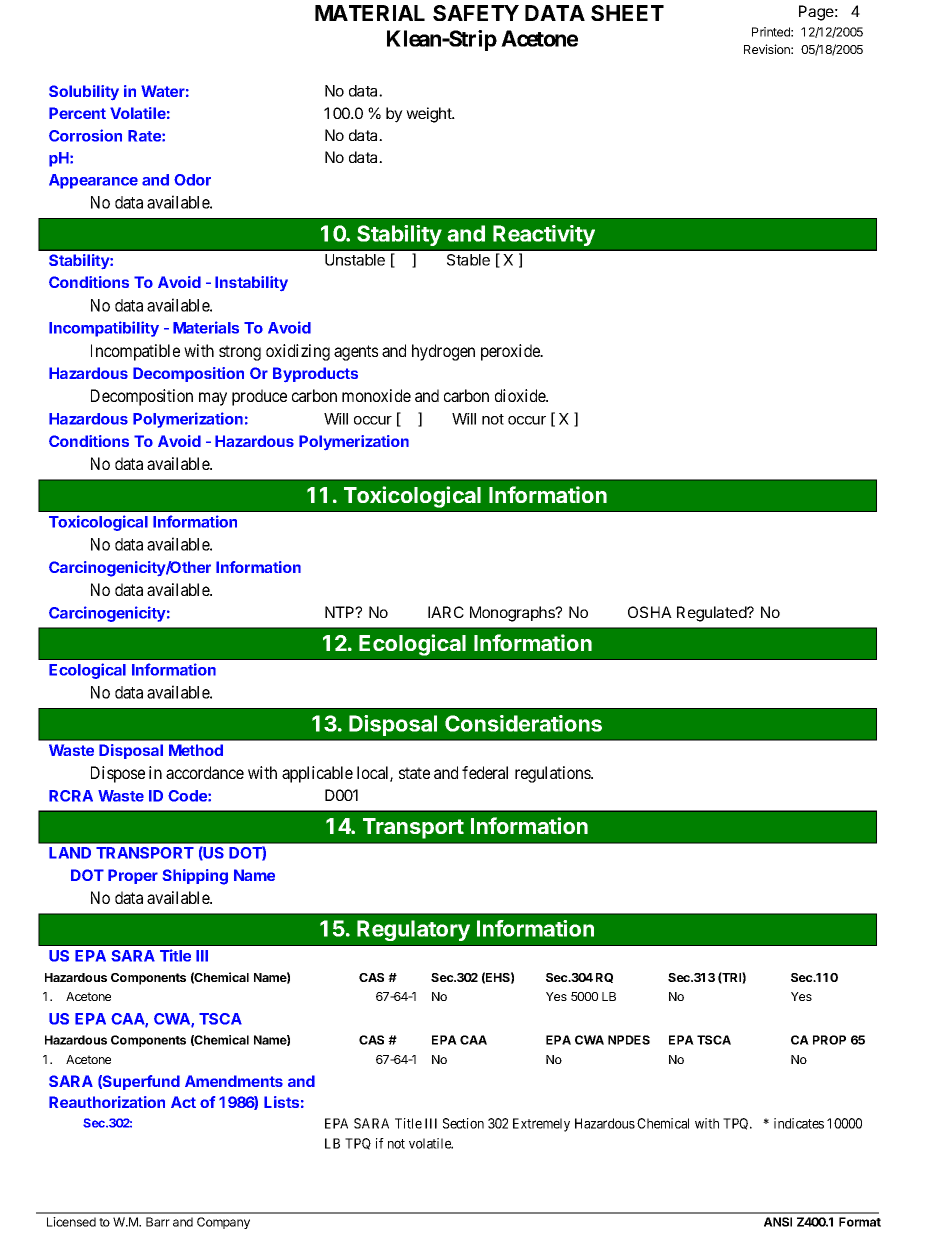 The width and height of the page is (952, 1233). Describe the element at coordinates (463, 1123) in the page. I see `Section` at that location.
